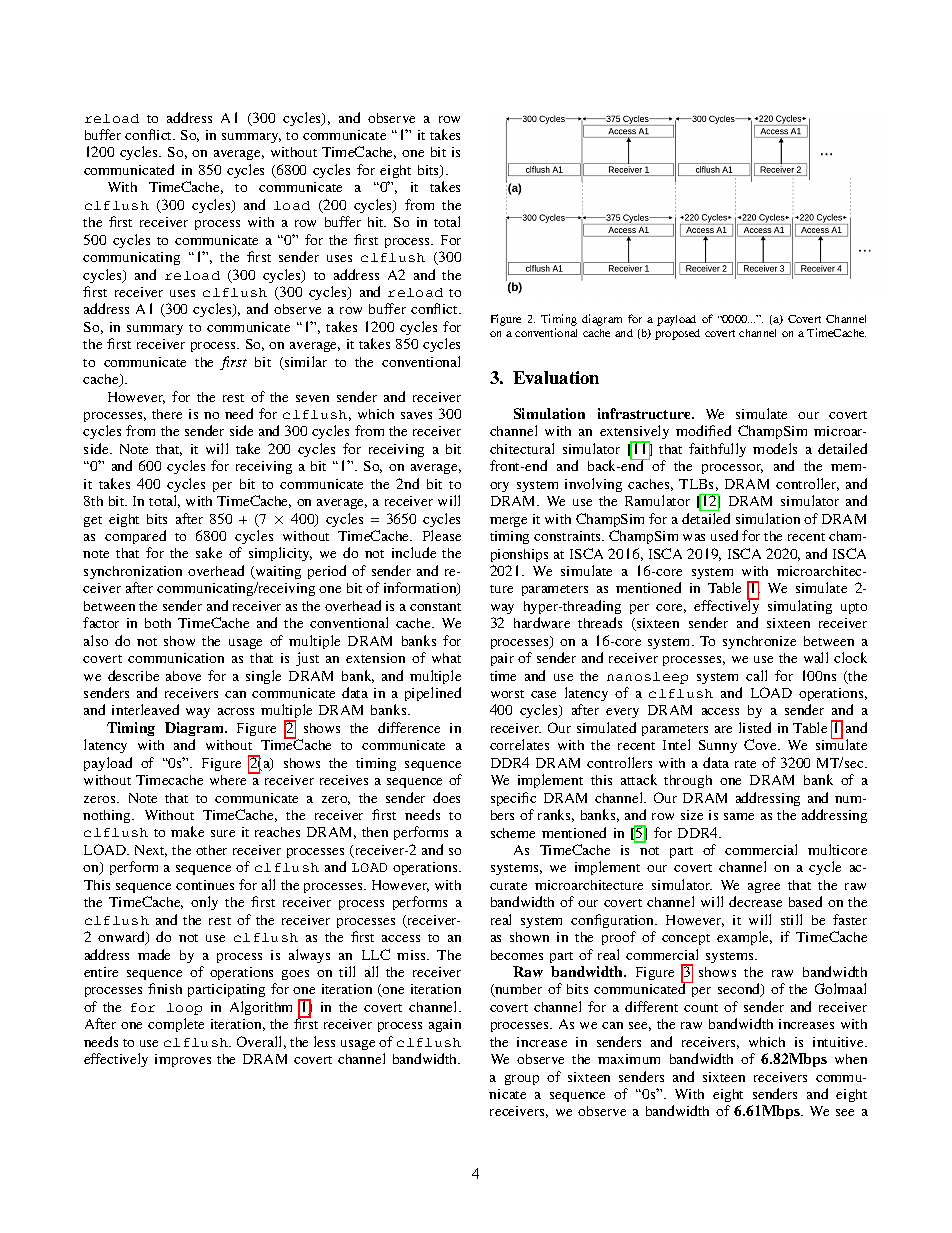 The height and width of the image is (1233, 952). What do you see at coordinates (167, 414) in the image?
I see `there` at bounding box center [167, 414].
